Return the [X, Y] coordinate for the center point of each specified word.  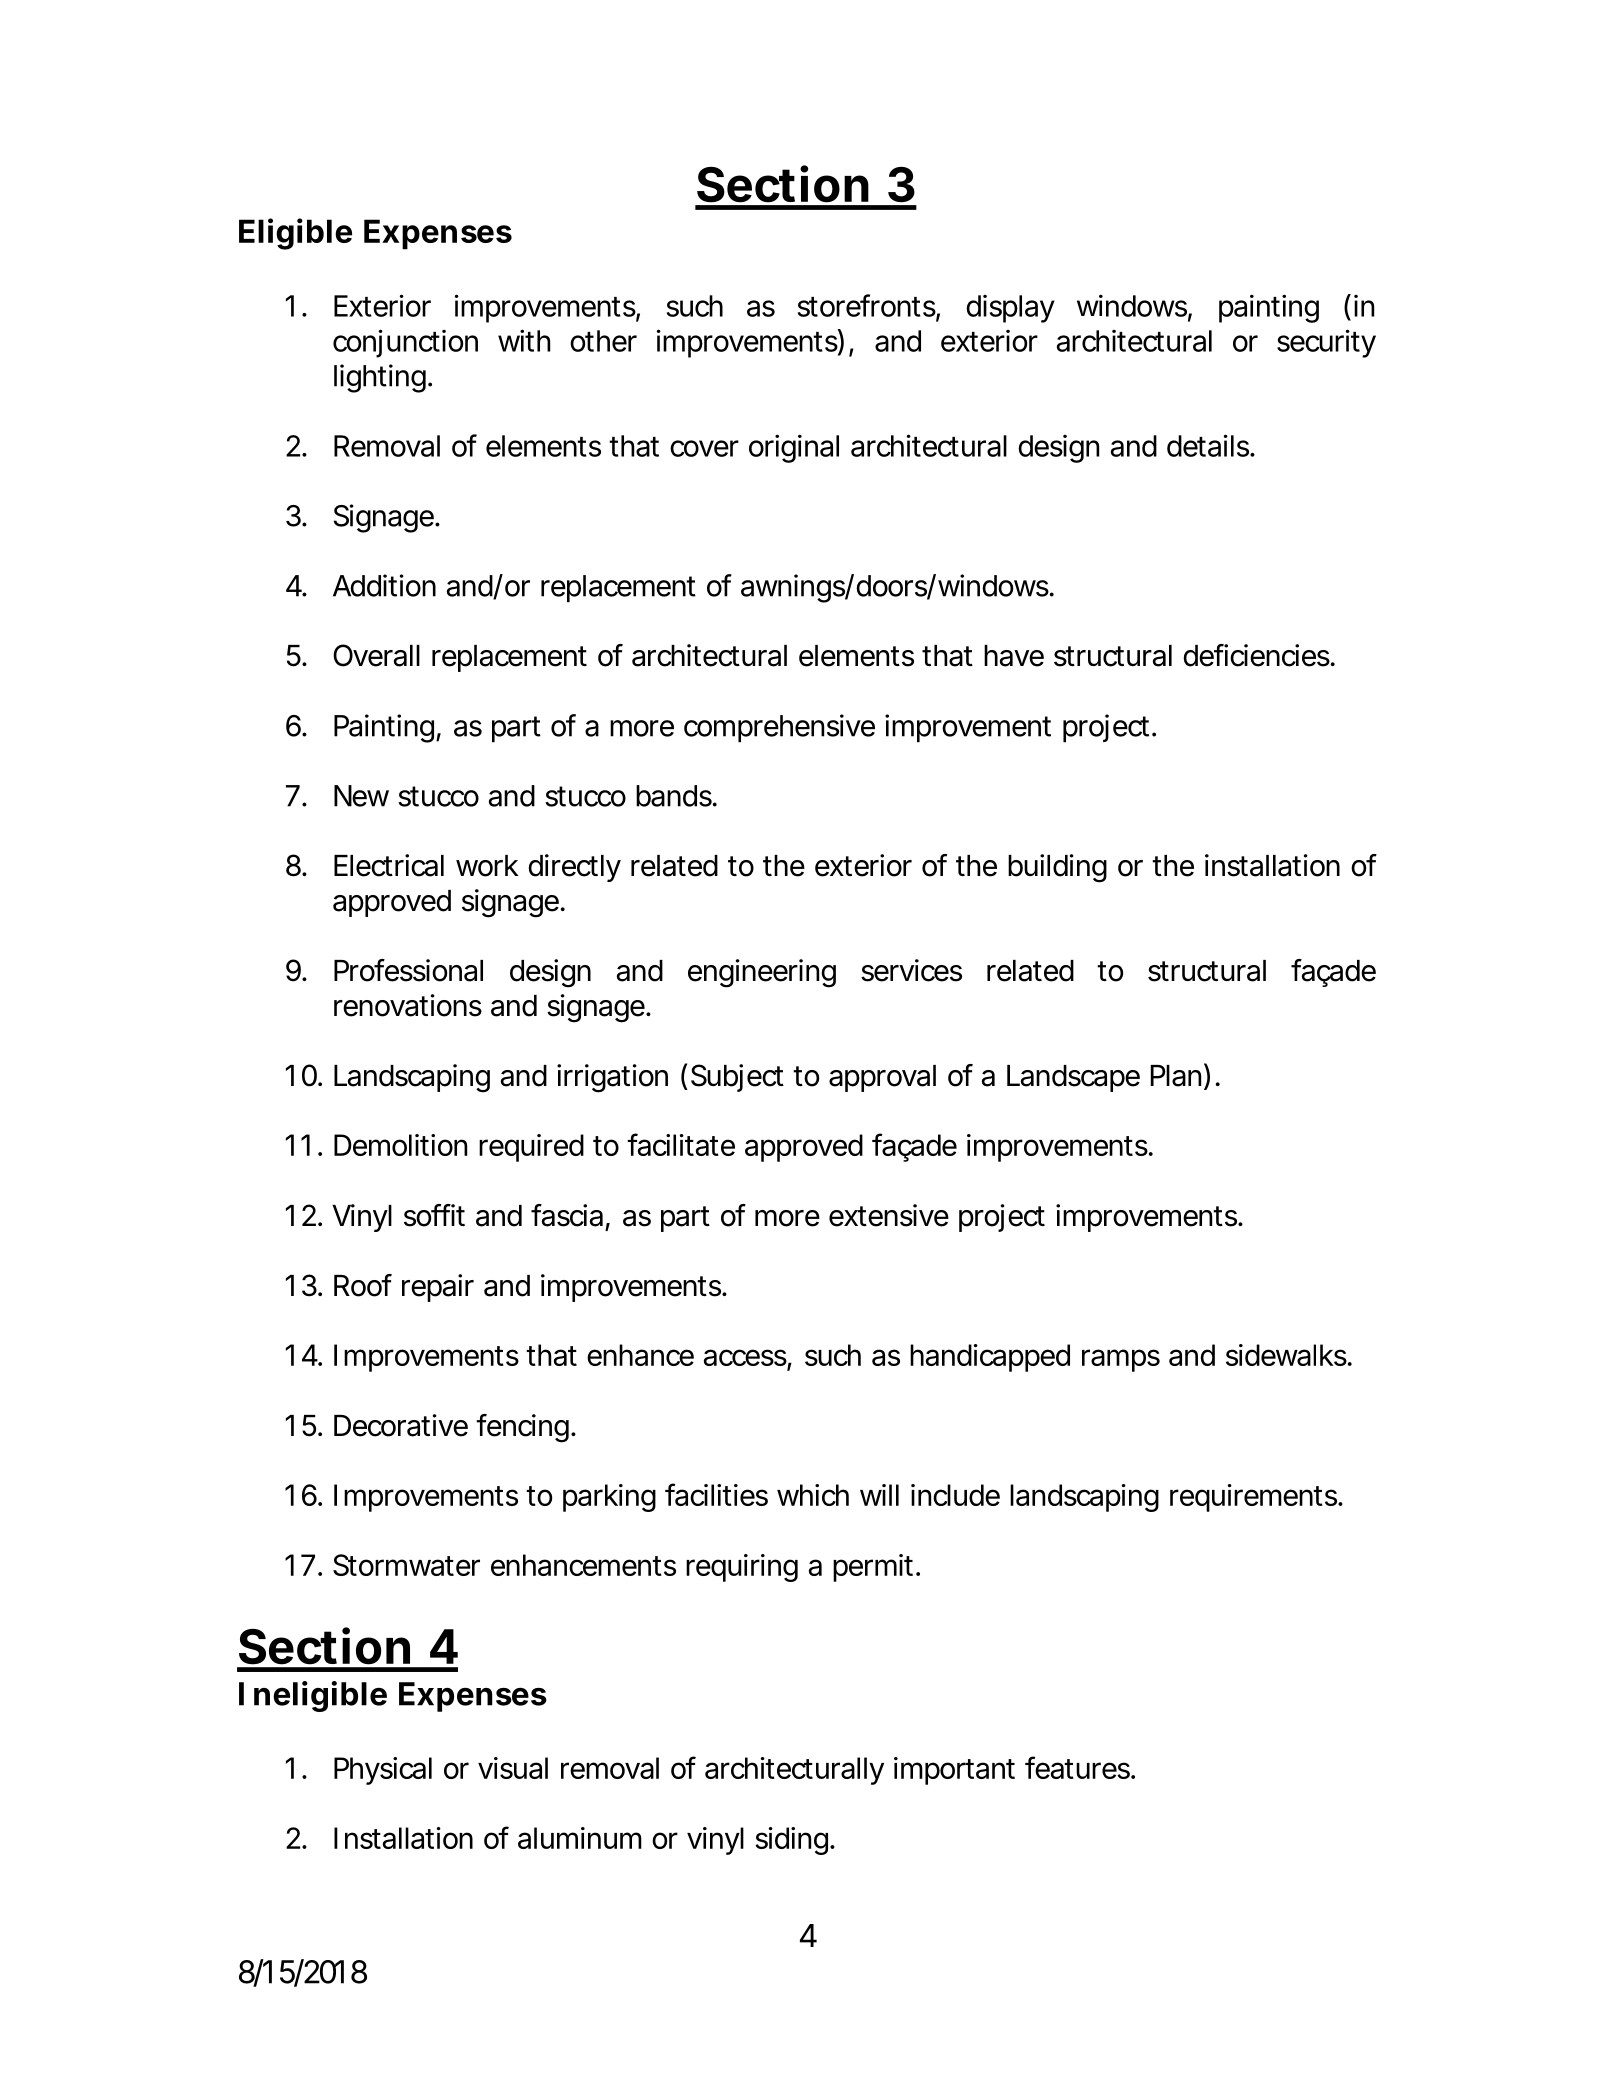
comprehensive [779, 728]
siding [791, 1841]
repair [438, 1288]
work [487, 866]
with [524, 340]
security [1326, 343]
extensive [889, 1215]
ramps [1121, 1360]
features [1079, 1767]
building [1057, 868]
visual [513, 1768]
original [794, 448]
